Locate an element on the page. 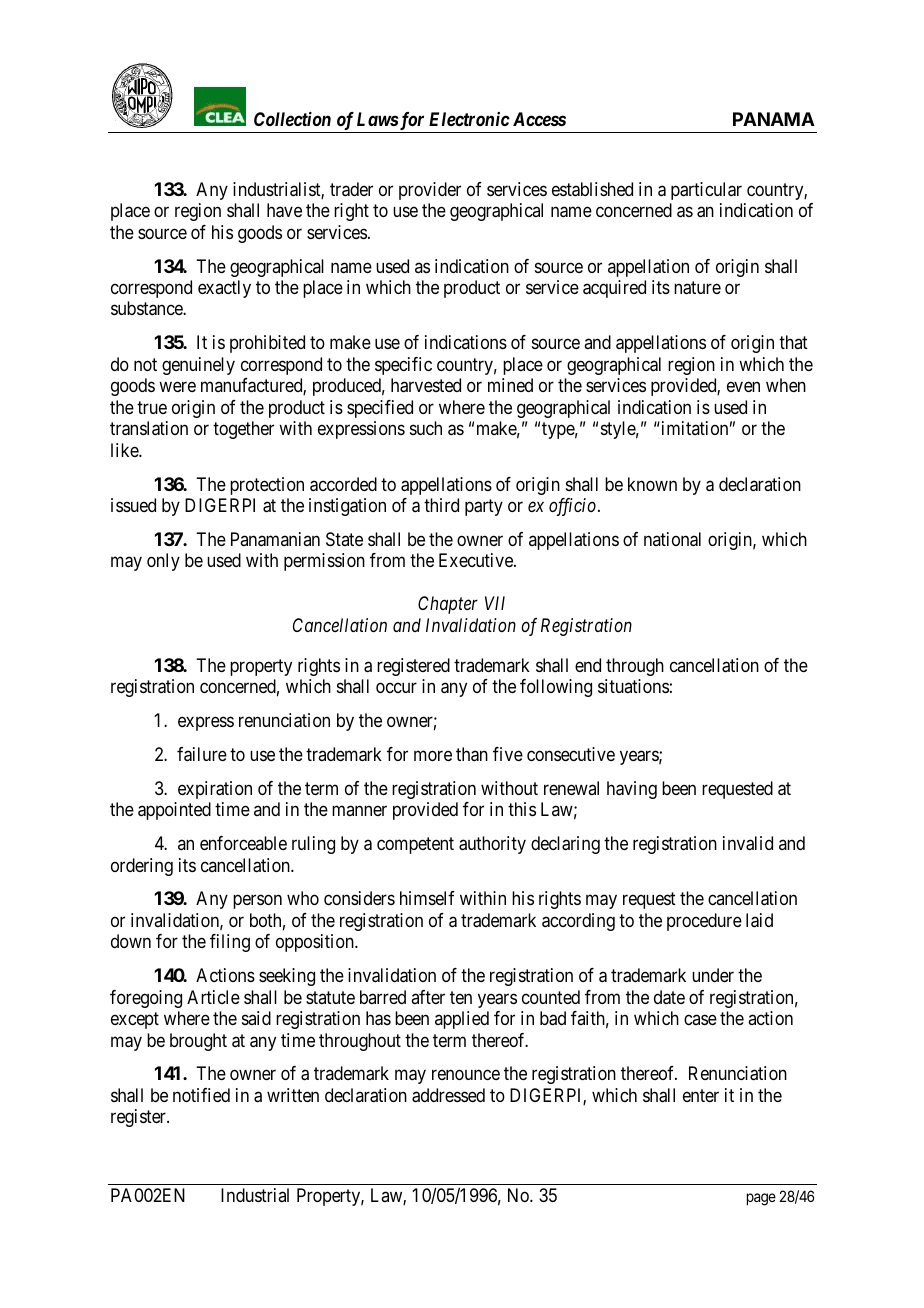 The width and height of the document is (924, 1308). failure is located at coordinates (202, 754).
